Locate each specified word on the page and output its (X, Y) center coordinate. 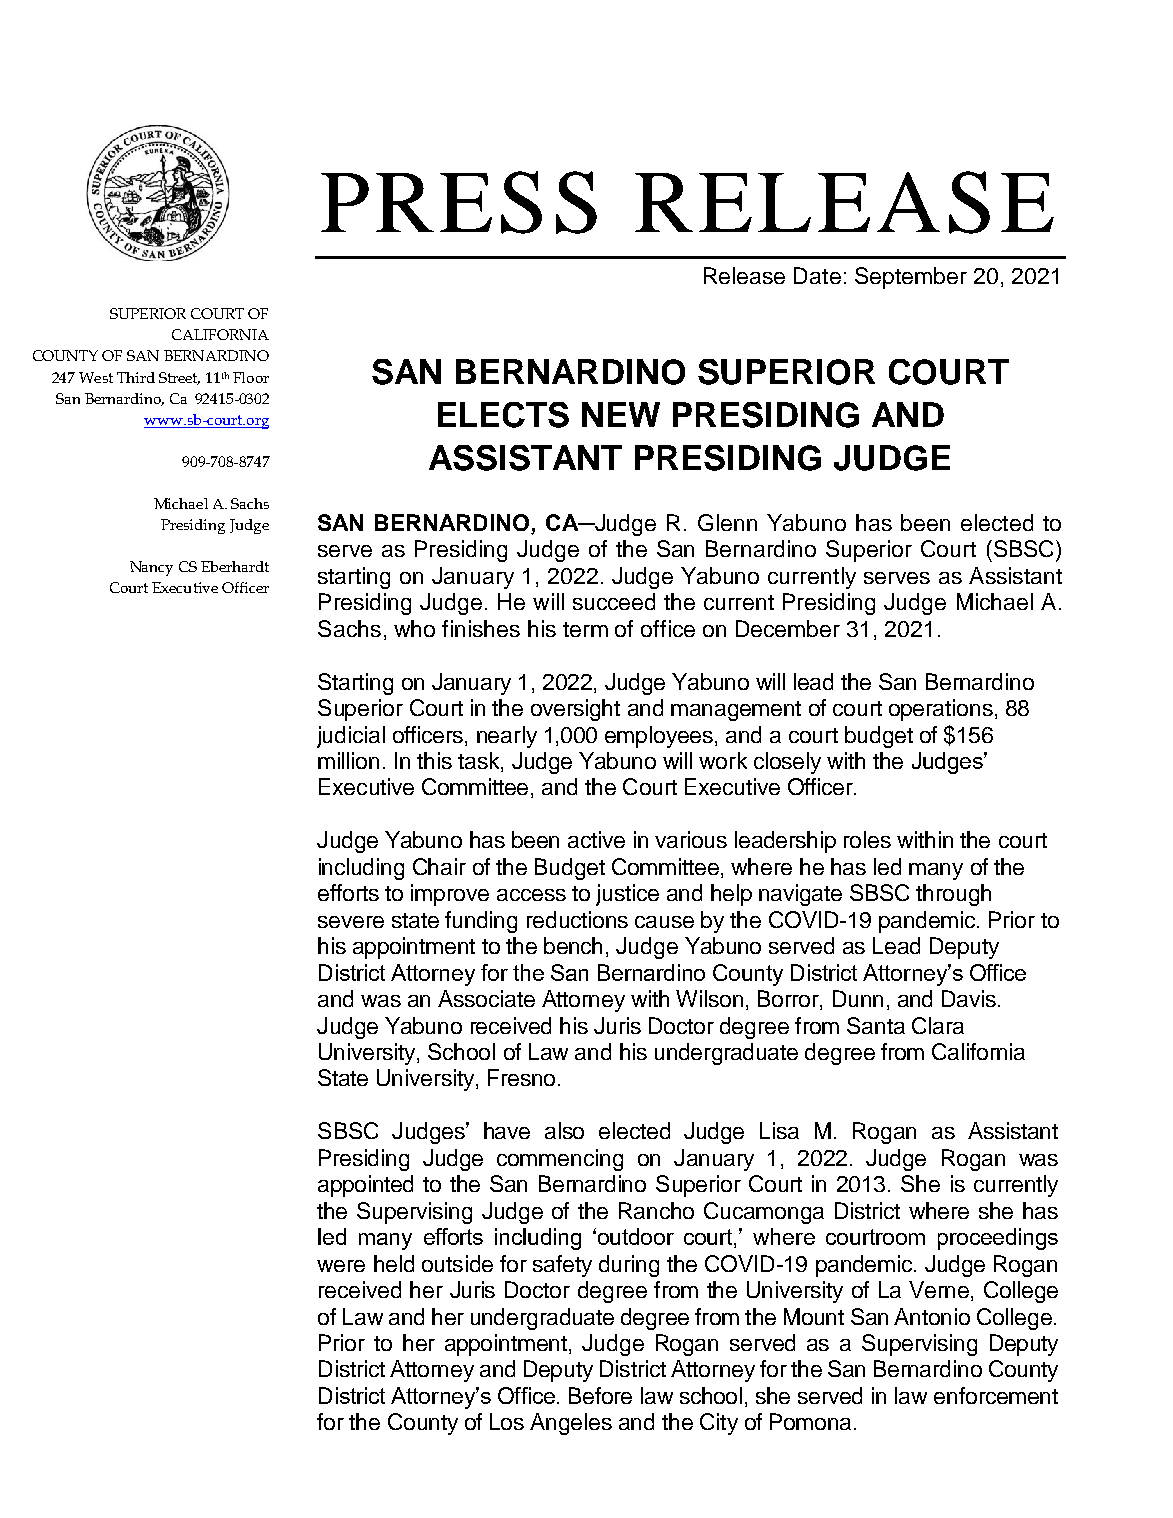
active (596, 839)
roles (867, 839)
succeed (614, 601)
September (911, 278)
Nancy (151, 568)
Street (179, 378)
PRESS (459, 202)
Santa (876, 1025)
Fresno (521, 1077)
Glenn (727, 522)
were (341, 1266)
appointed (365, 1186)
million (348, 760)
